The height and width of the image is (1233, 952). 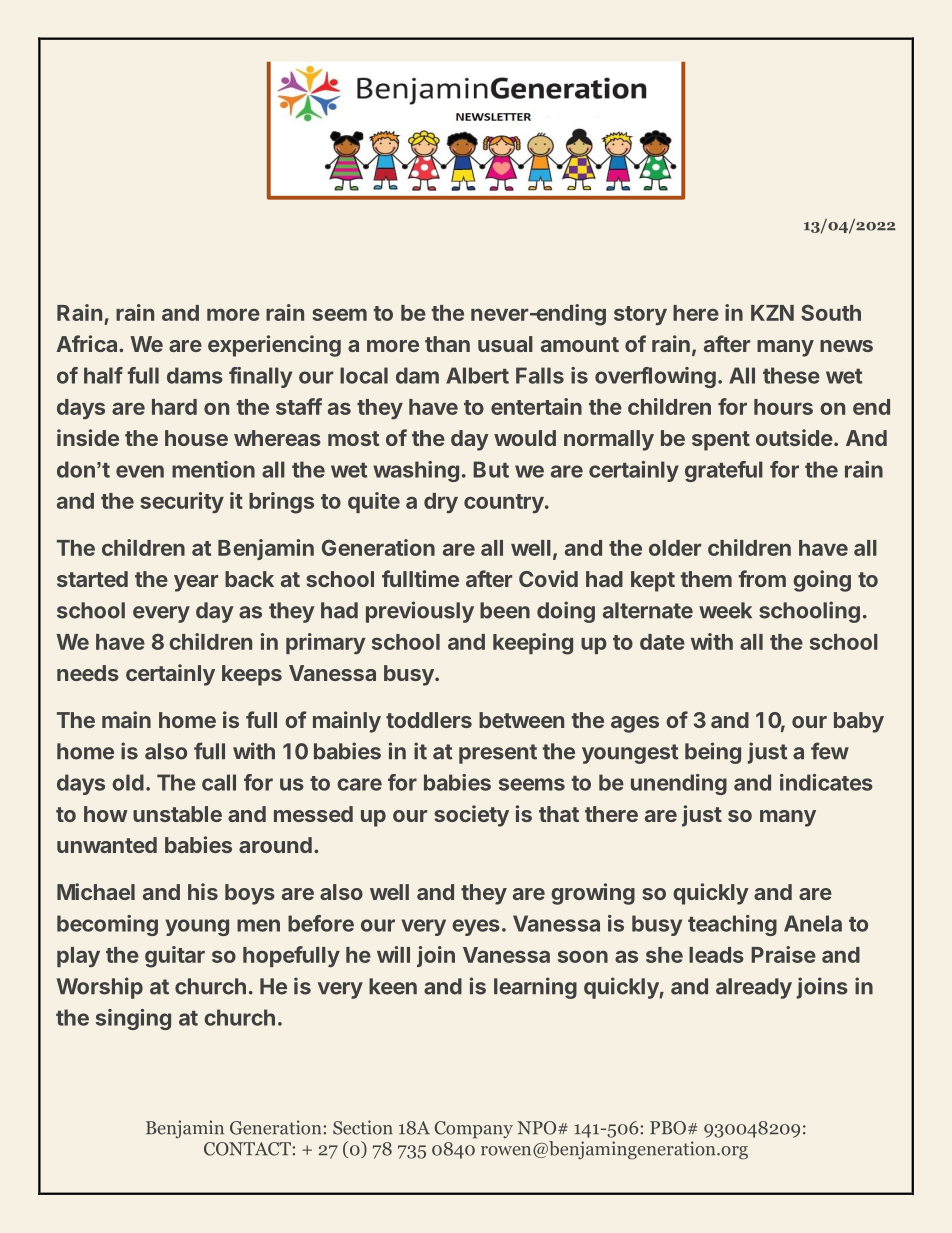 What do you see at coordinates (476, 927) in the image?
I see `eyes` at bounding box center [476, 927].
